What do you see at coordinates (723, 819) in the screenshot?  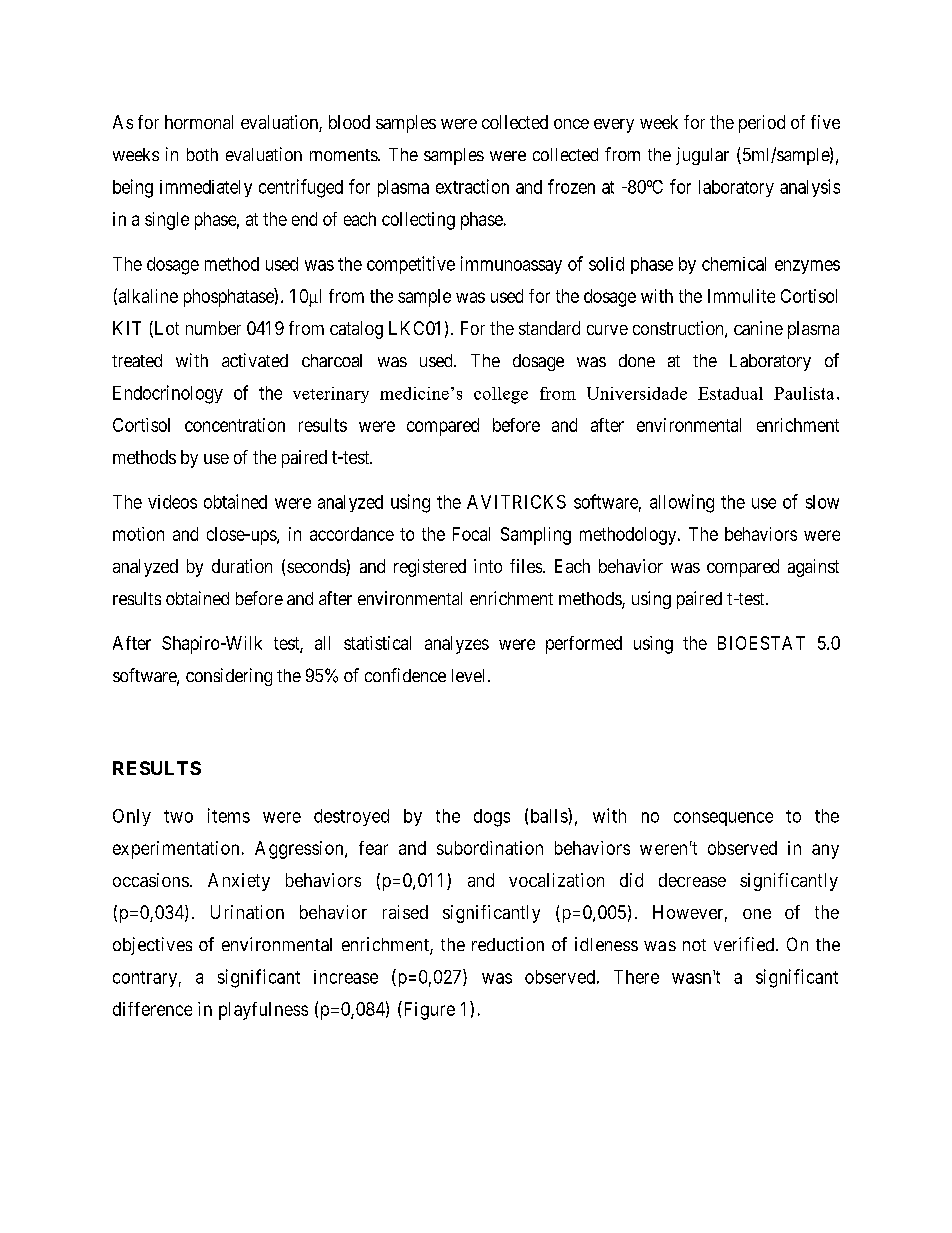 I see `consequence` at bounding box center [723, 819].
